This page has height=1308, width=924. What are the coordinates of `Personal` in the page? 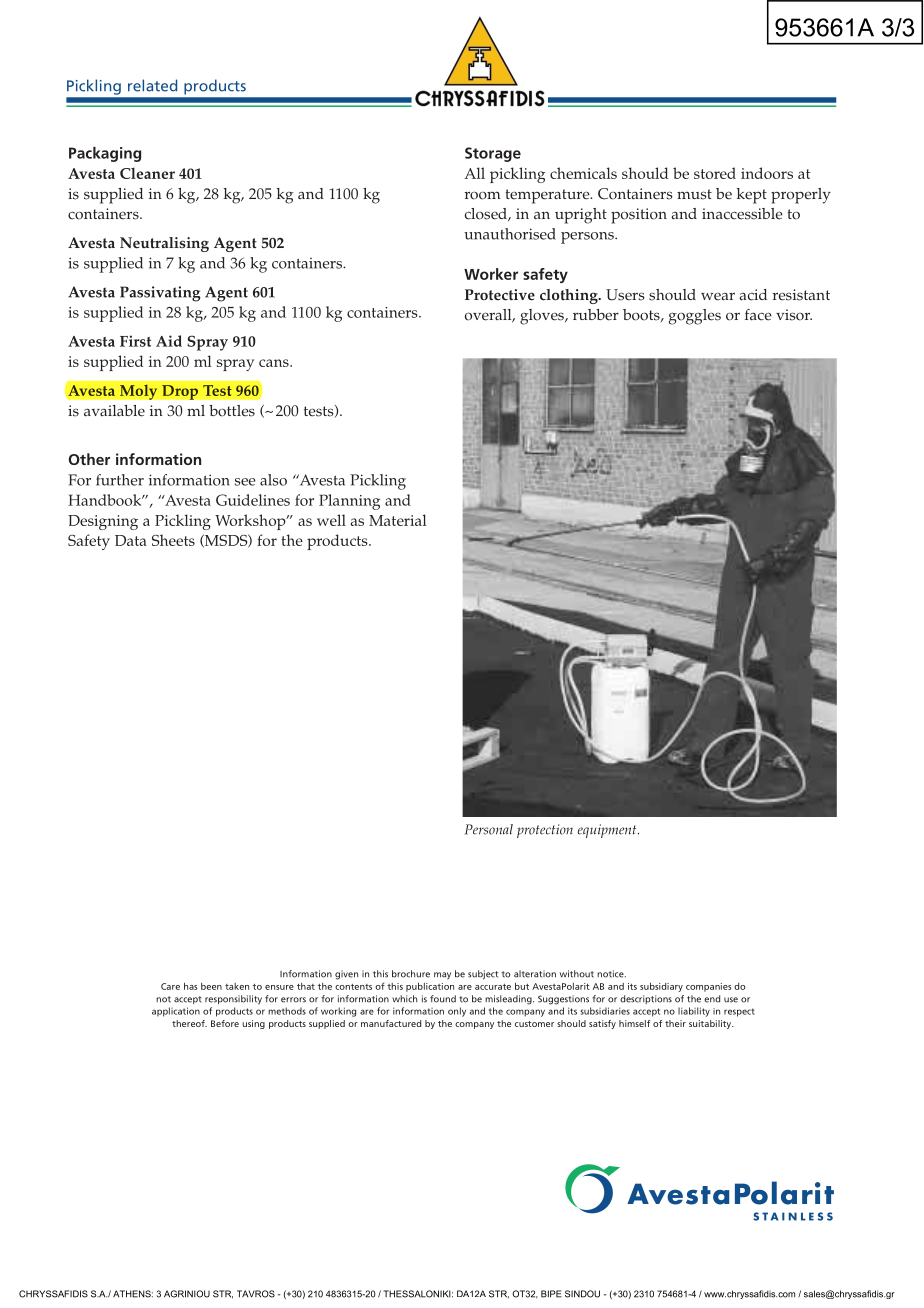 It's located at (489, 829).
